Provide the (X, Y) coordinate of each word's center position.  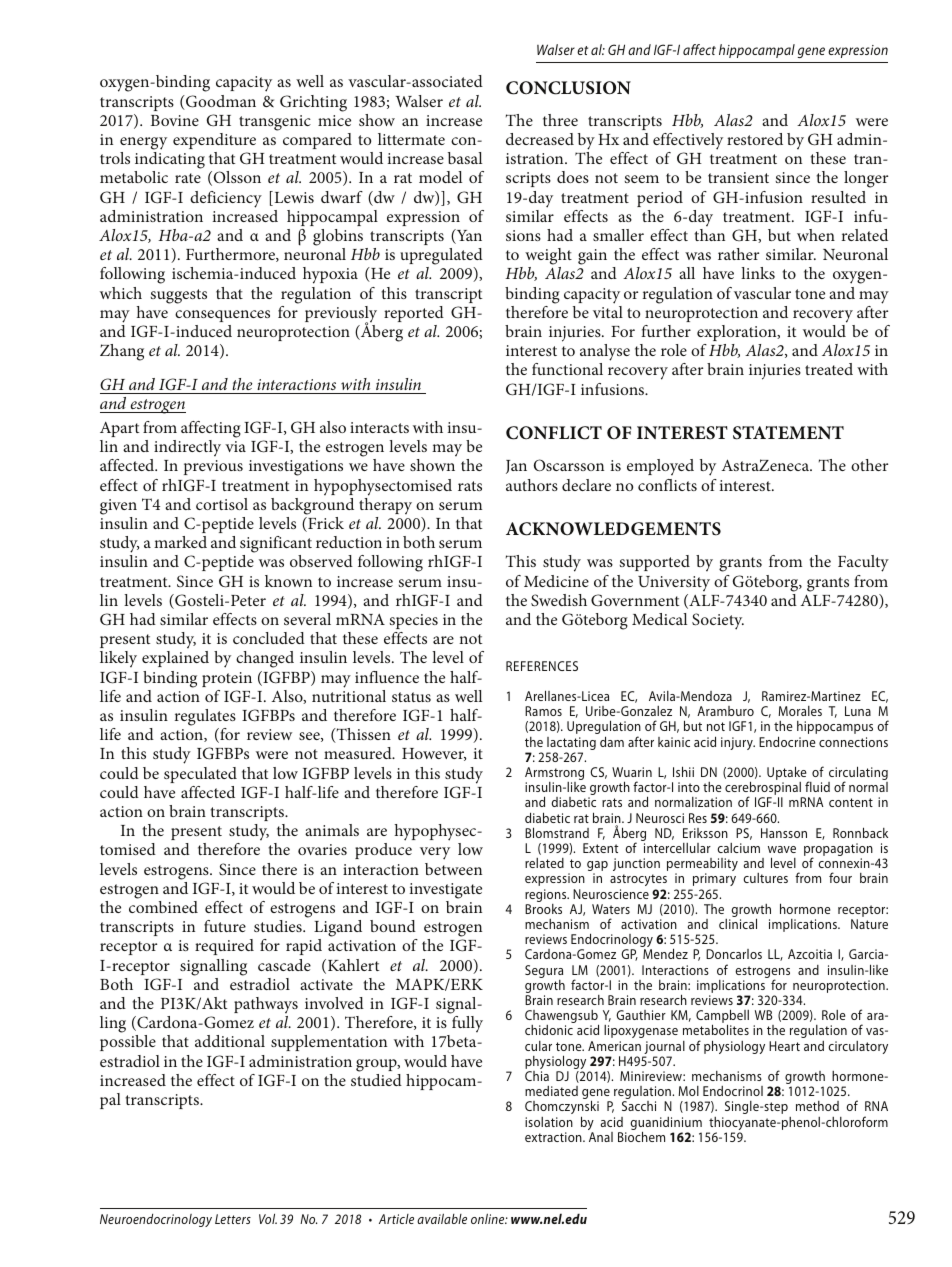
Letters (233, 1219)
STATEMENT (788, 433)
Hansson (784, 833)
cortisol (222, 504)
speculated (200, 775)
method (817, 1106)
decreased (540, 139)
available (442, 1219)
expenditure (214, 141)
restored (755, 139)
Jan (516, 467)
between (453, 869)
